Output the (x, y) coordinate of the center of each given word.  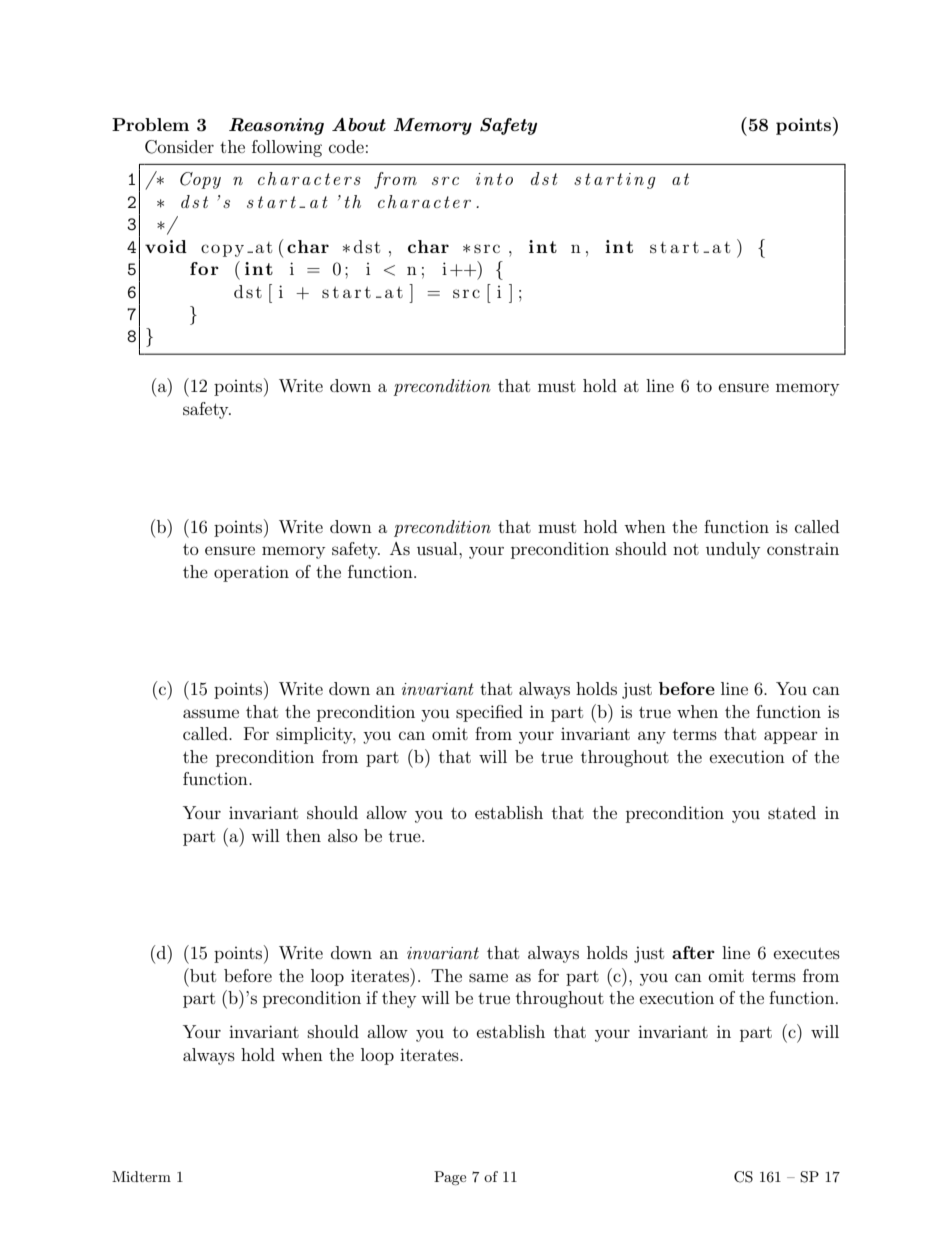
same (488, 977)
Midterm (141, 1176)
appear (791, 737)
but (202, 975)
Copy (200, 180)
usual (438, 548)
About (359, 124)
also (343, 835)
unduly (733, 550)
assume (211, 713)
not (686, 549)
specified (489, 713)
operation (251, 573)
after (693, 952)
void (166, 246)
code (346, 146)
